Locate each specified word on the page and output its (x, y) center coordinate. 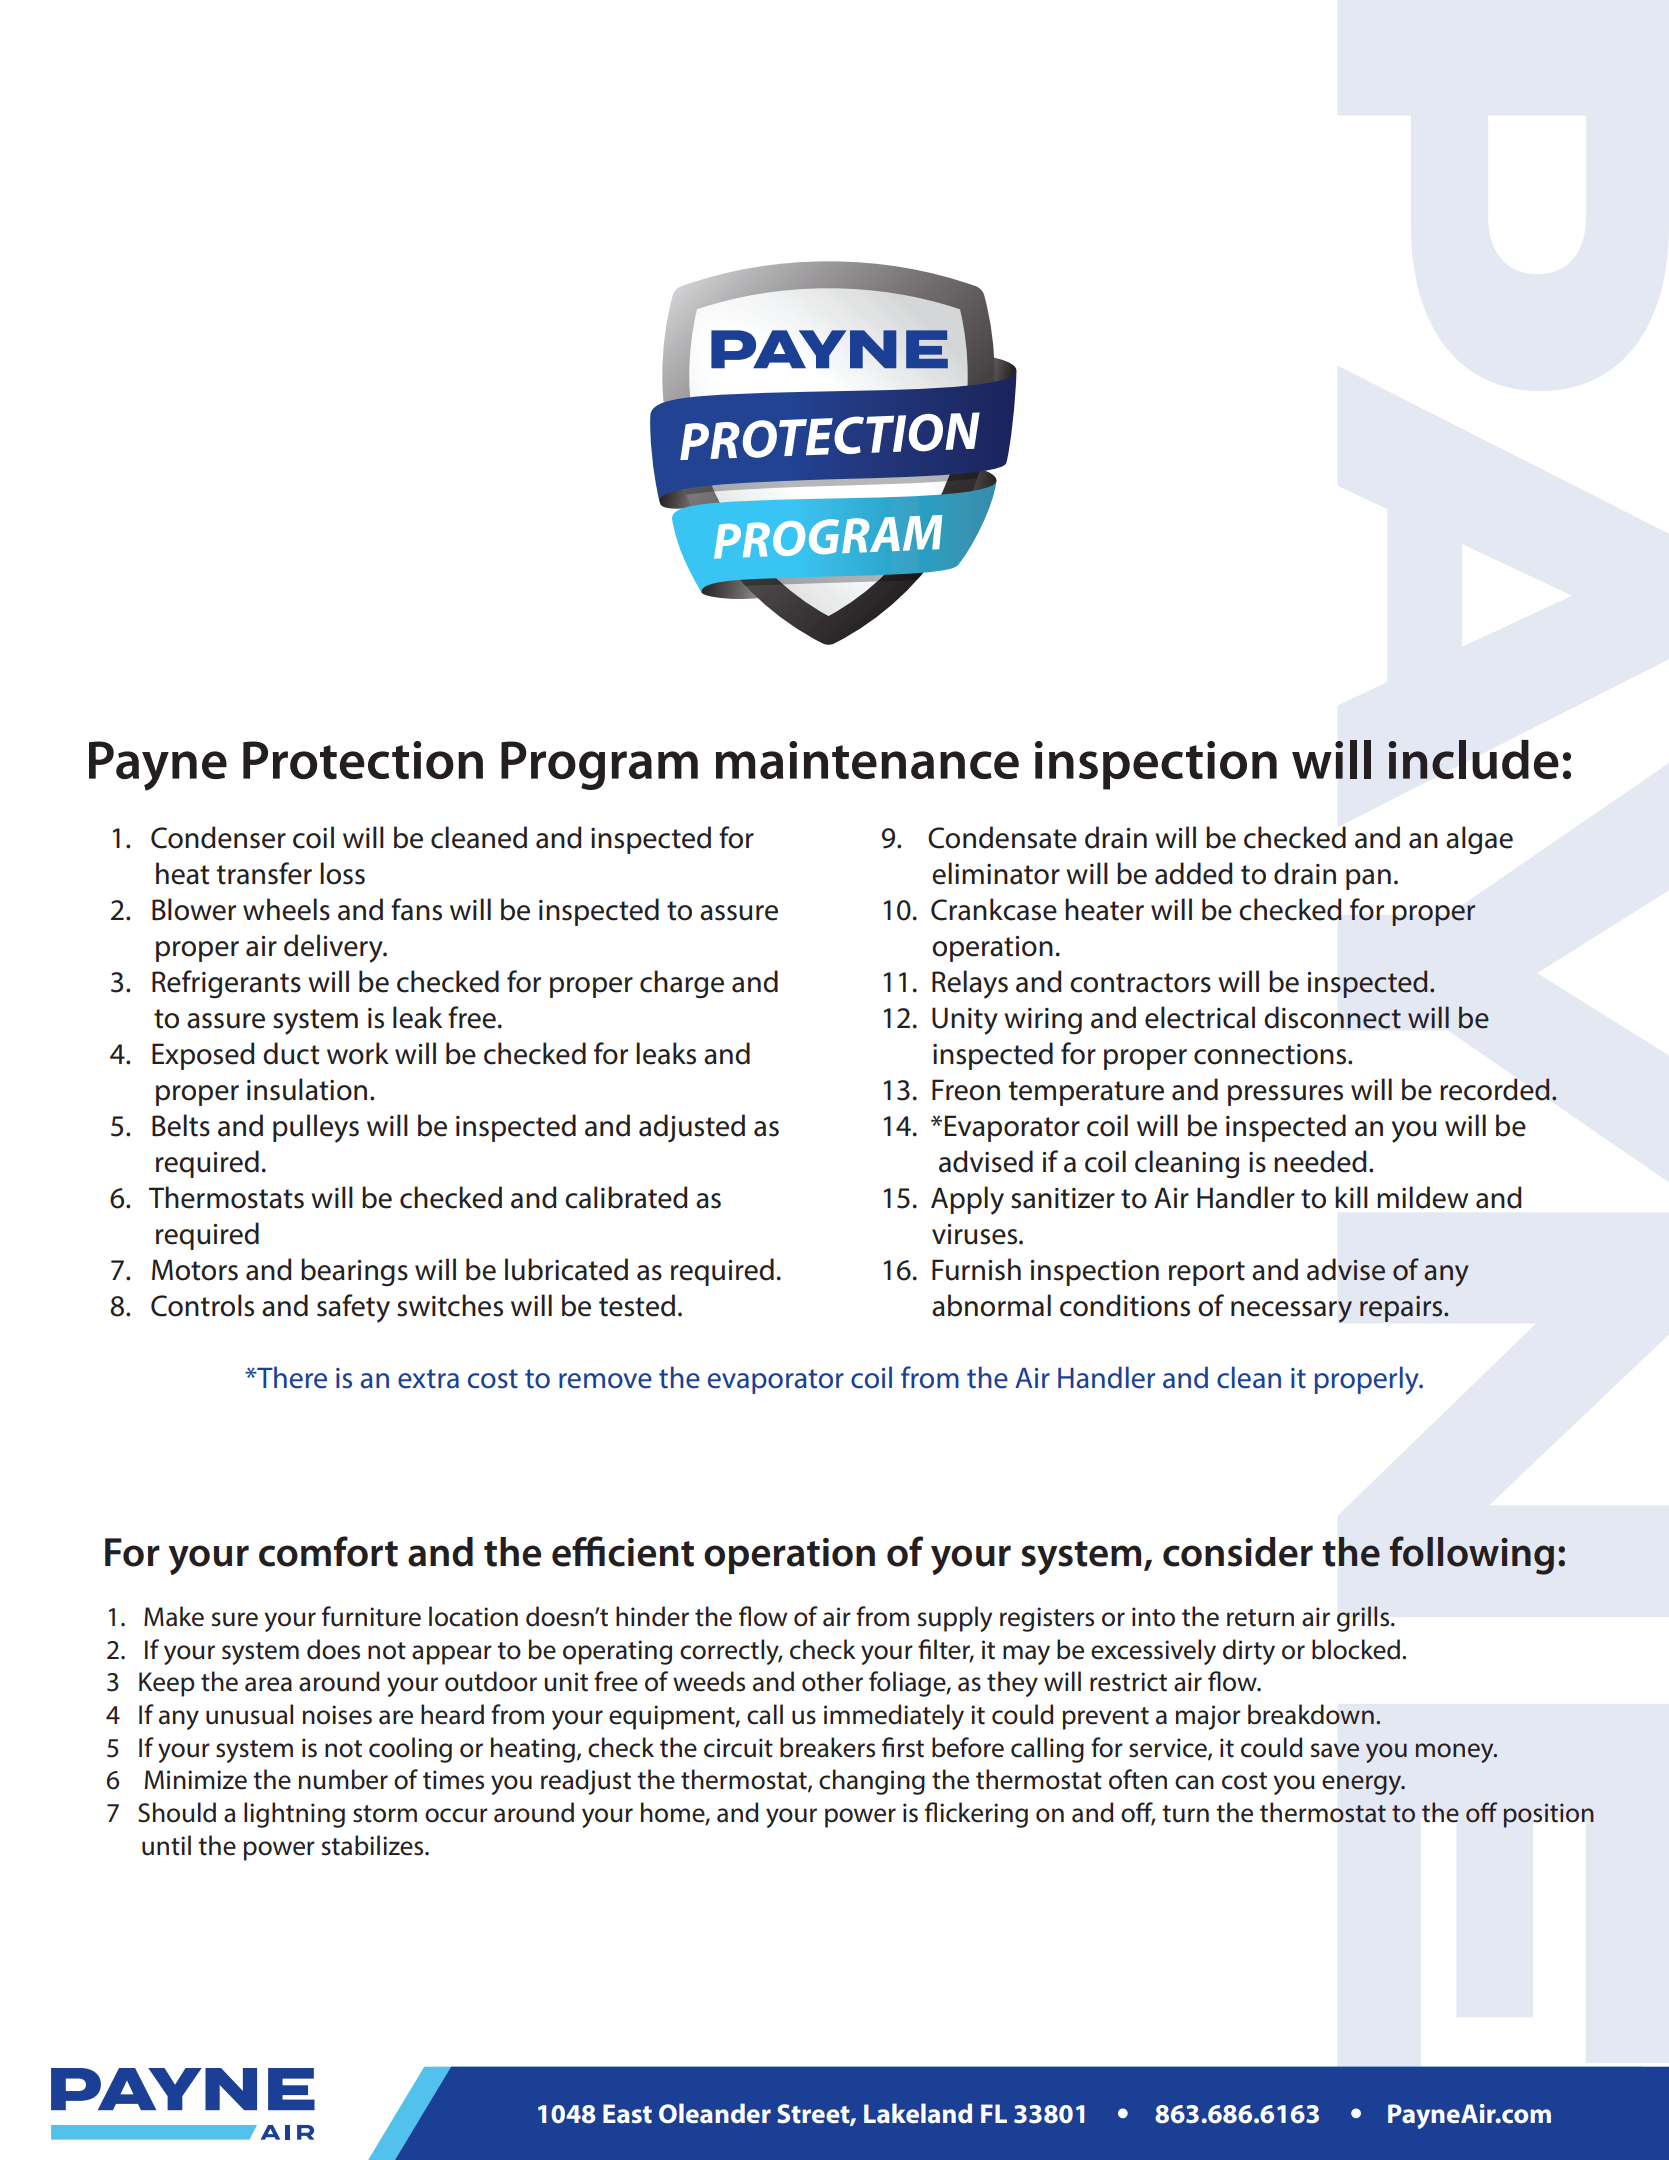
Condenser (218, 837)
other (832, 1681)
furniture (371, 1616)
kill (1351, 1197)
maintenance (867, 760)
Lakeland (918, 2113)
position (1549, 1815)
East (627, 2114)
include (1473, 759)
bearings (354, 1272)
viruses (976, 1234)
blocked (1356, 1649)
